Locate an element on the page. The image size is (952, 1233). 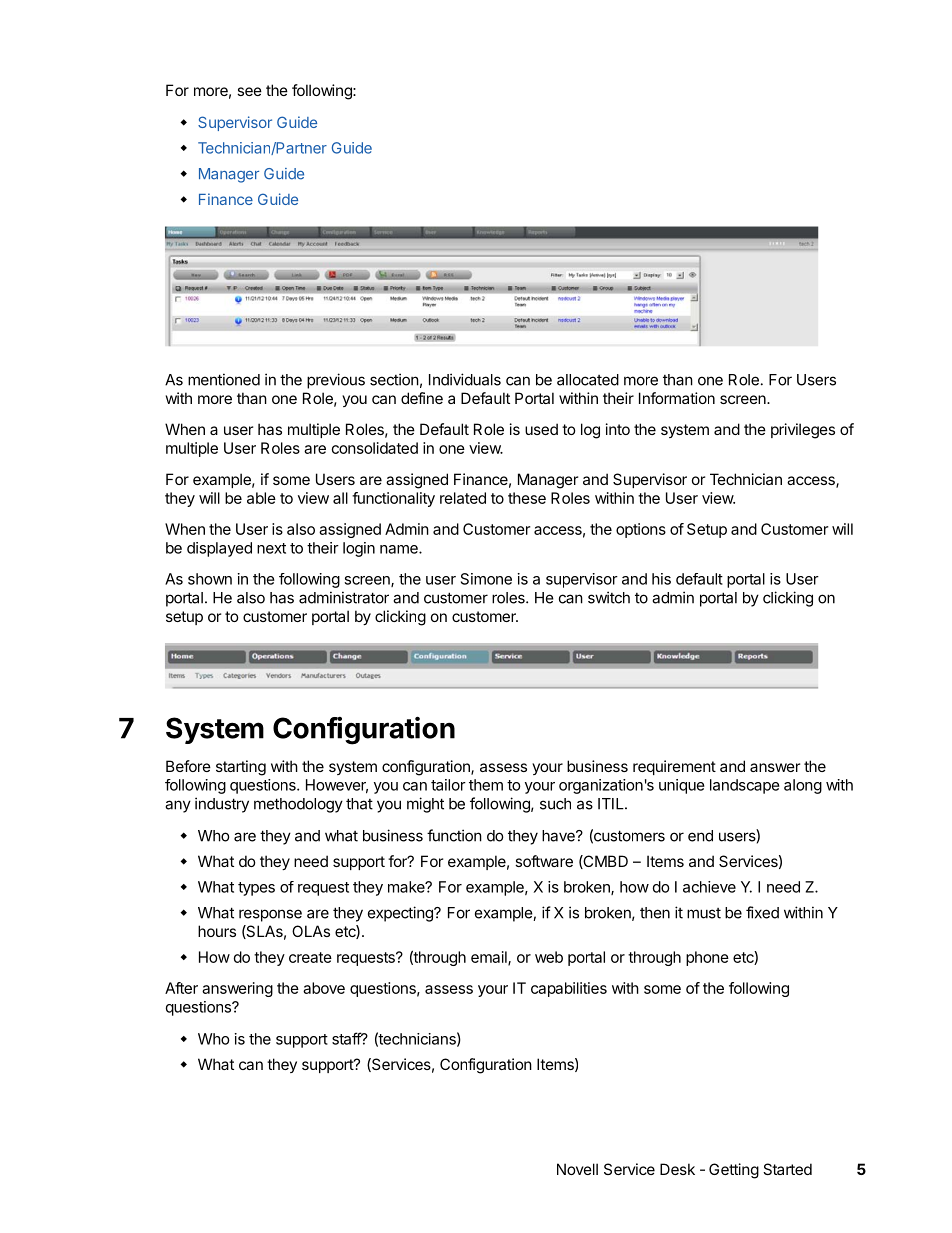
Individuals is located at coordinates (465, 379).
